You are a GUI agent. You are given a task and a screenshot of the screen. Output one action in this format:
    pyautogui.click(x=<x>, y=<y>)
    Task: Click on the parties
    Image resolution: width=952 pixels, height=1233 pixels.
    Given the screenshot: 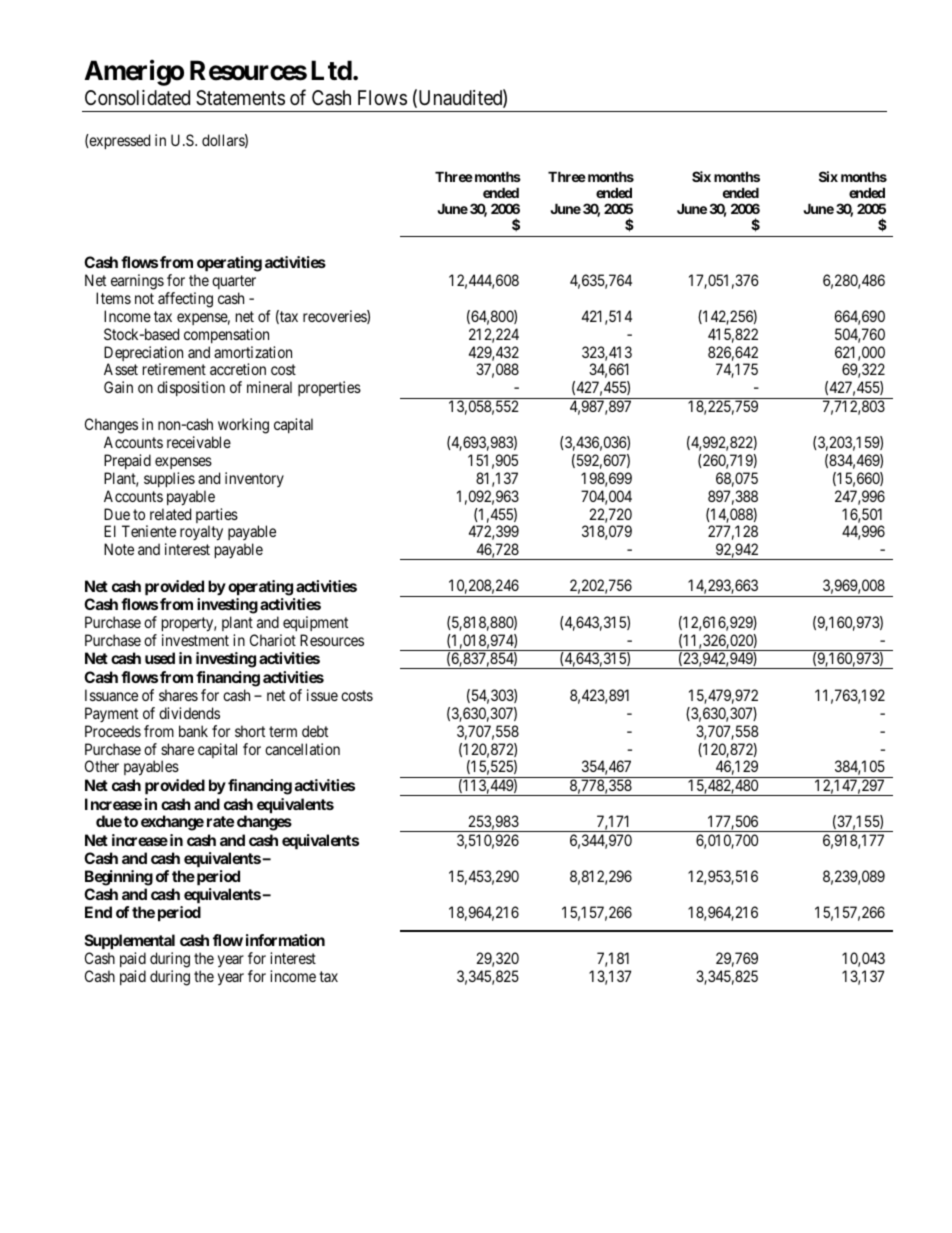 What is the action you would take?
    pyautogui.click(x=217, y=517)
